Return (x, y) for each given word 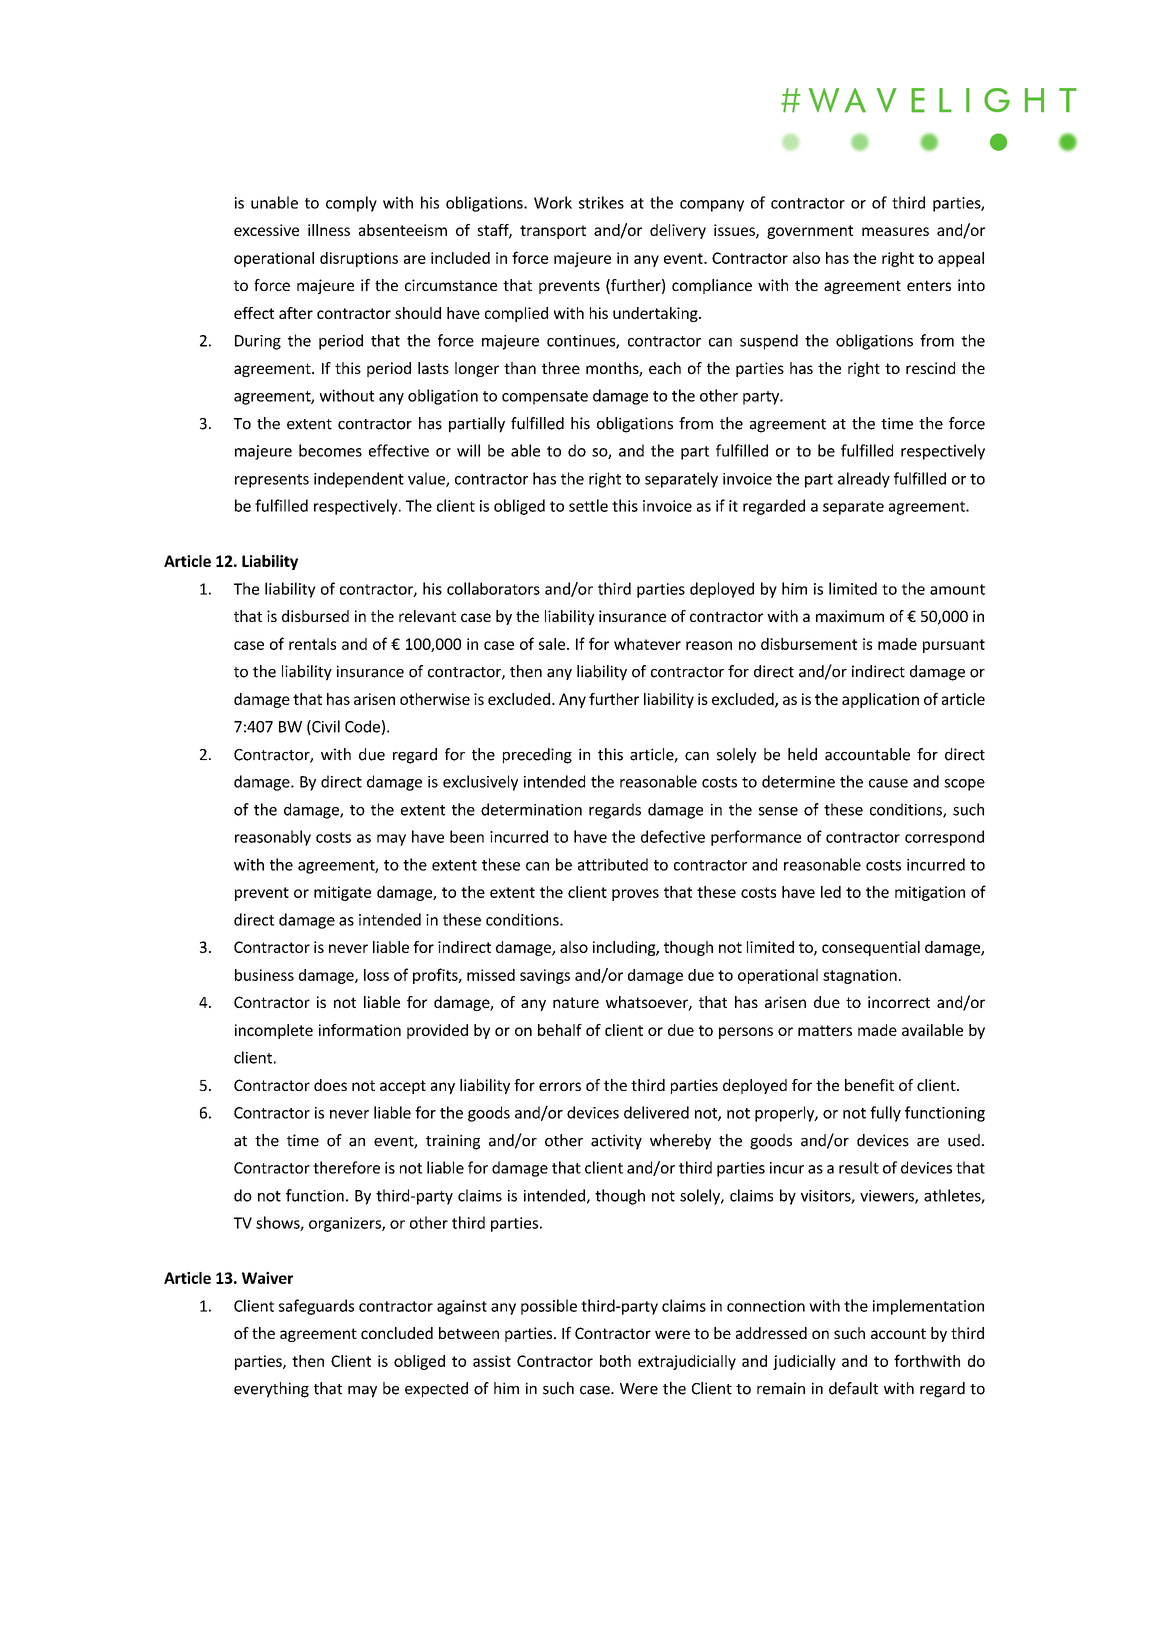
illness (329, 230)
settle (588, 505)
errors (560, 1086)
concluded (397, 1333)
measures (895, 231)
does (330, 1085)
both (615, 1361)
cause (888, 783)
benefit (869, 1085)
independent (359, 480)
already (864, 480)
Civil (325, 727)
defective (673, 836)
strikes (601, 202)
